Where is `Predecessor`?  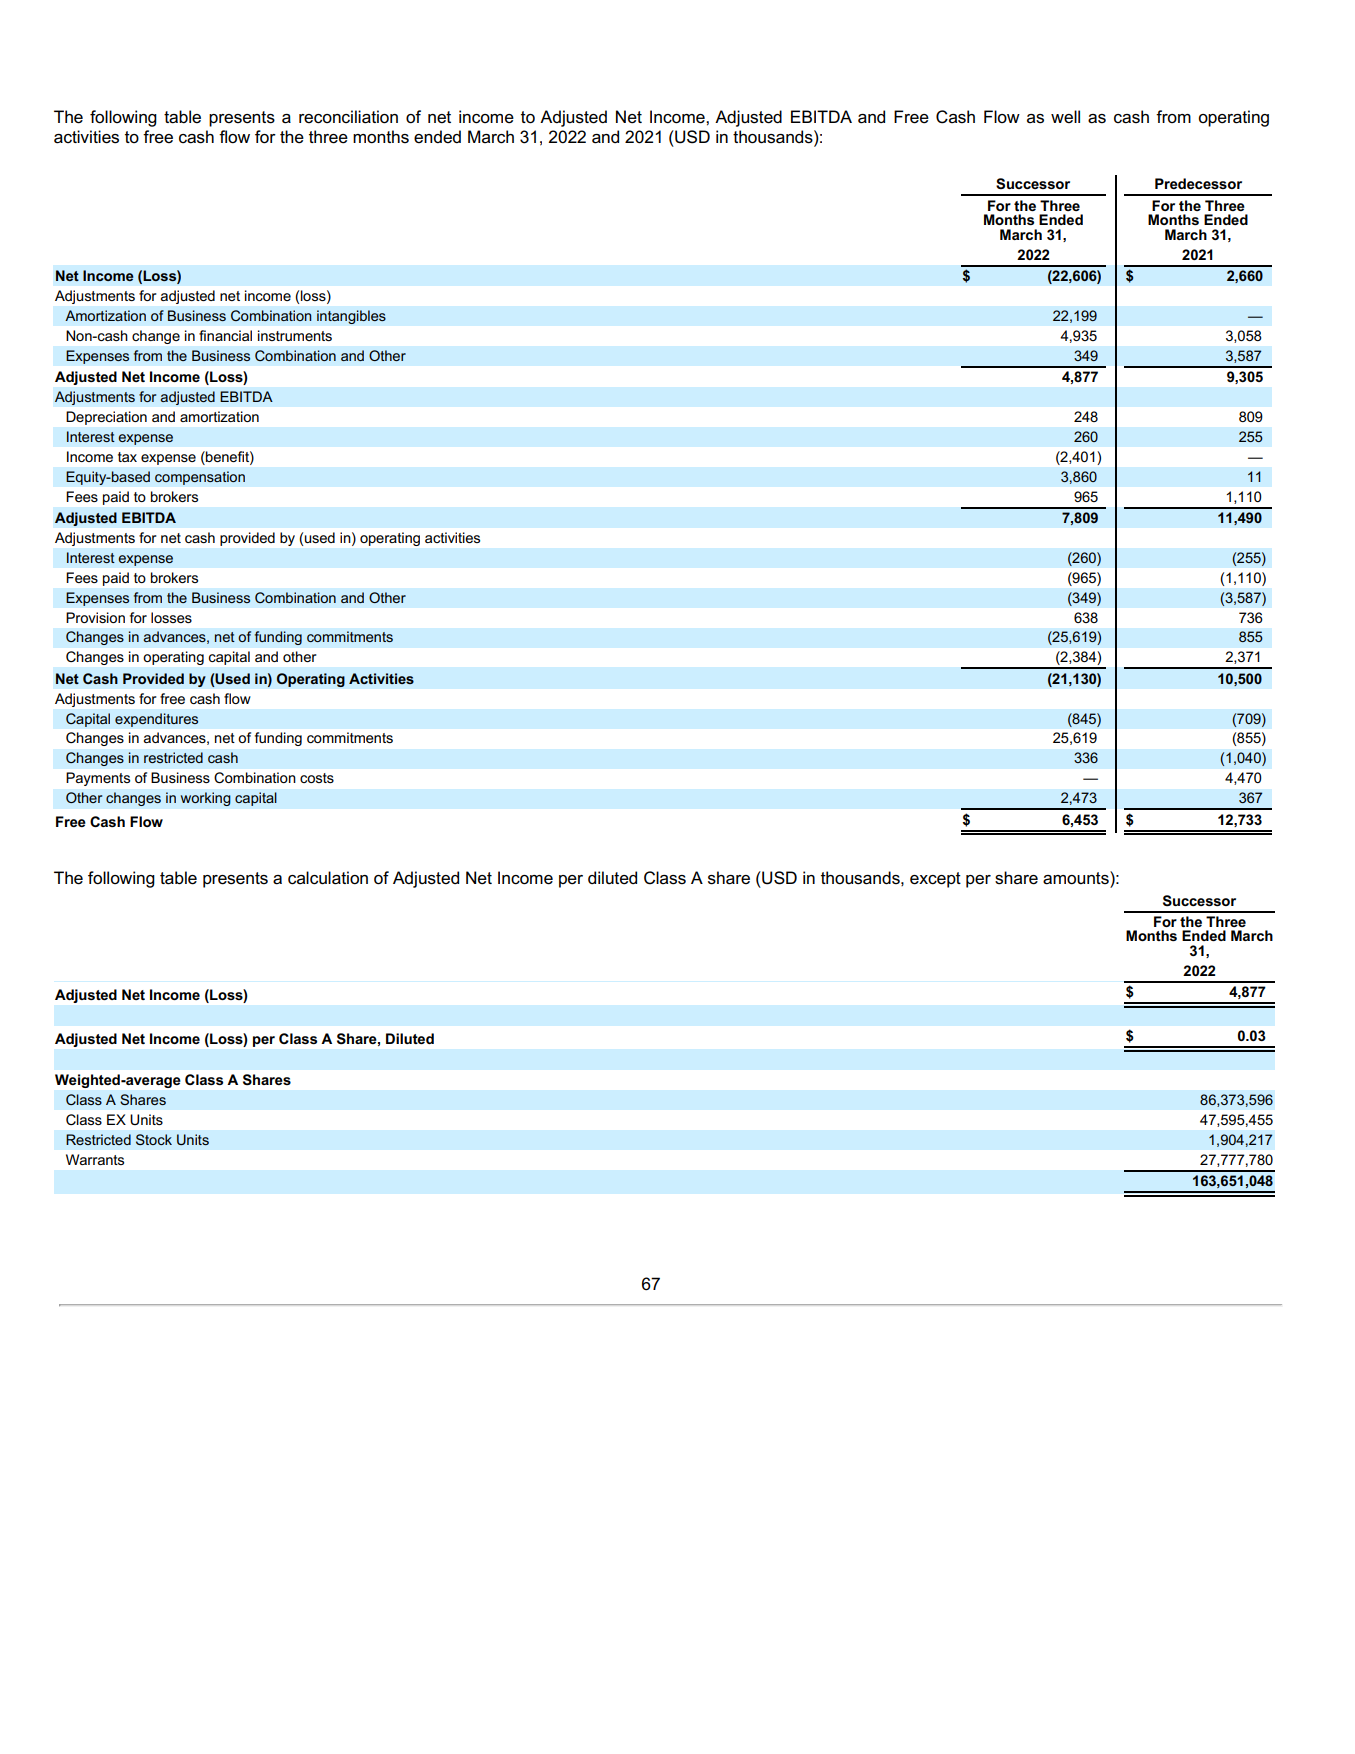
Predecessor is located at coordinates (1198, 183).
